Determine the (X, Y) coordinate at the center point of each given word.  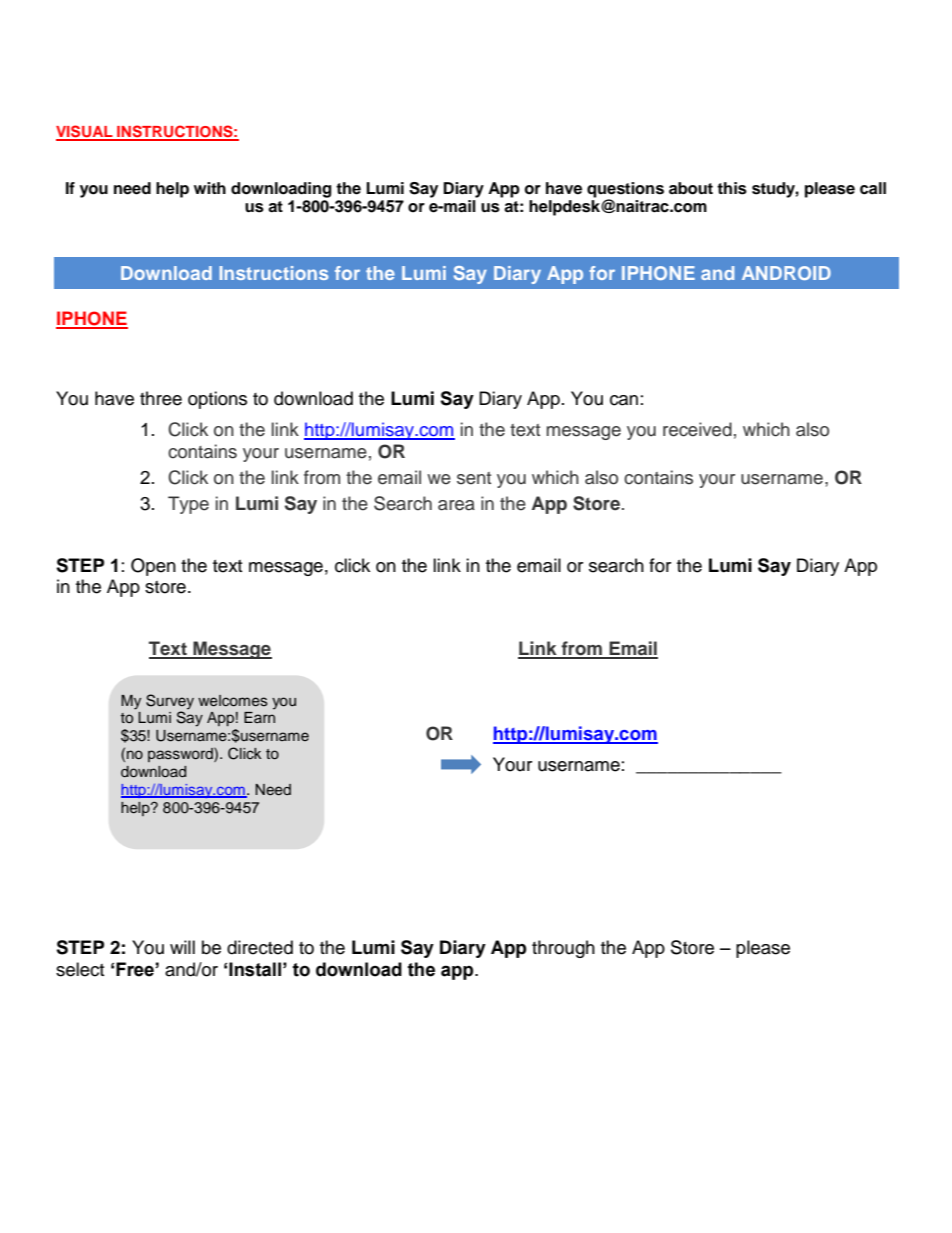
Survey (170, 702)
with (210, 188)
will (182, 947)
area (456, 505)
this (732, 188)
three (161, 398)
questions (625, 190)
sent (474, 478)
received (697, 429)
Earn (259, 717)
